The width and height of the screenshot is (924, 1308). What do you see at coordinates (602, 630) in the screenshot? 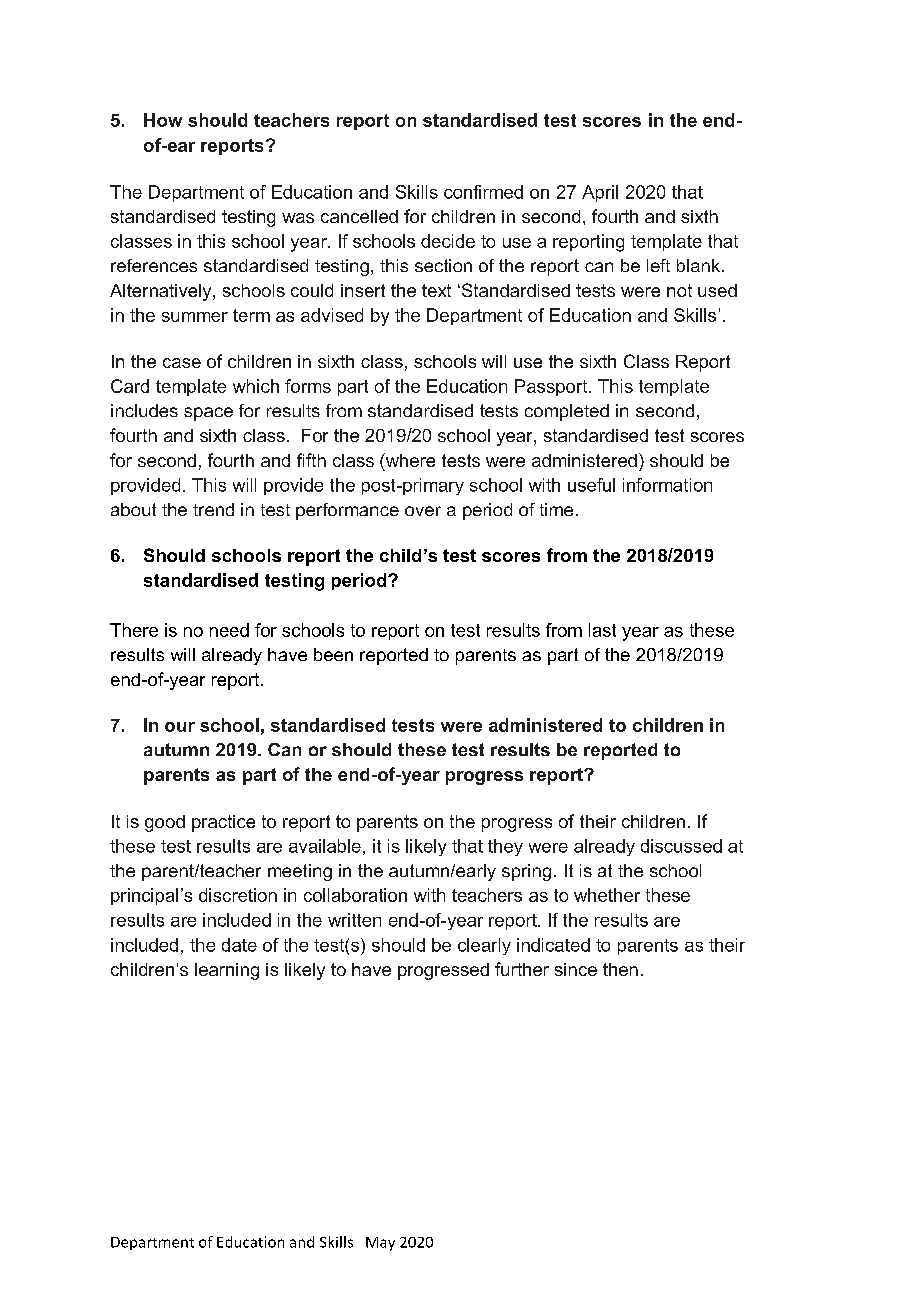
I see `last` at bounding box center [602, 630].
